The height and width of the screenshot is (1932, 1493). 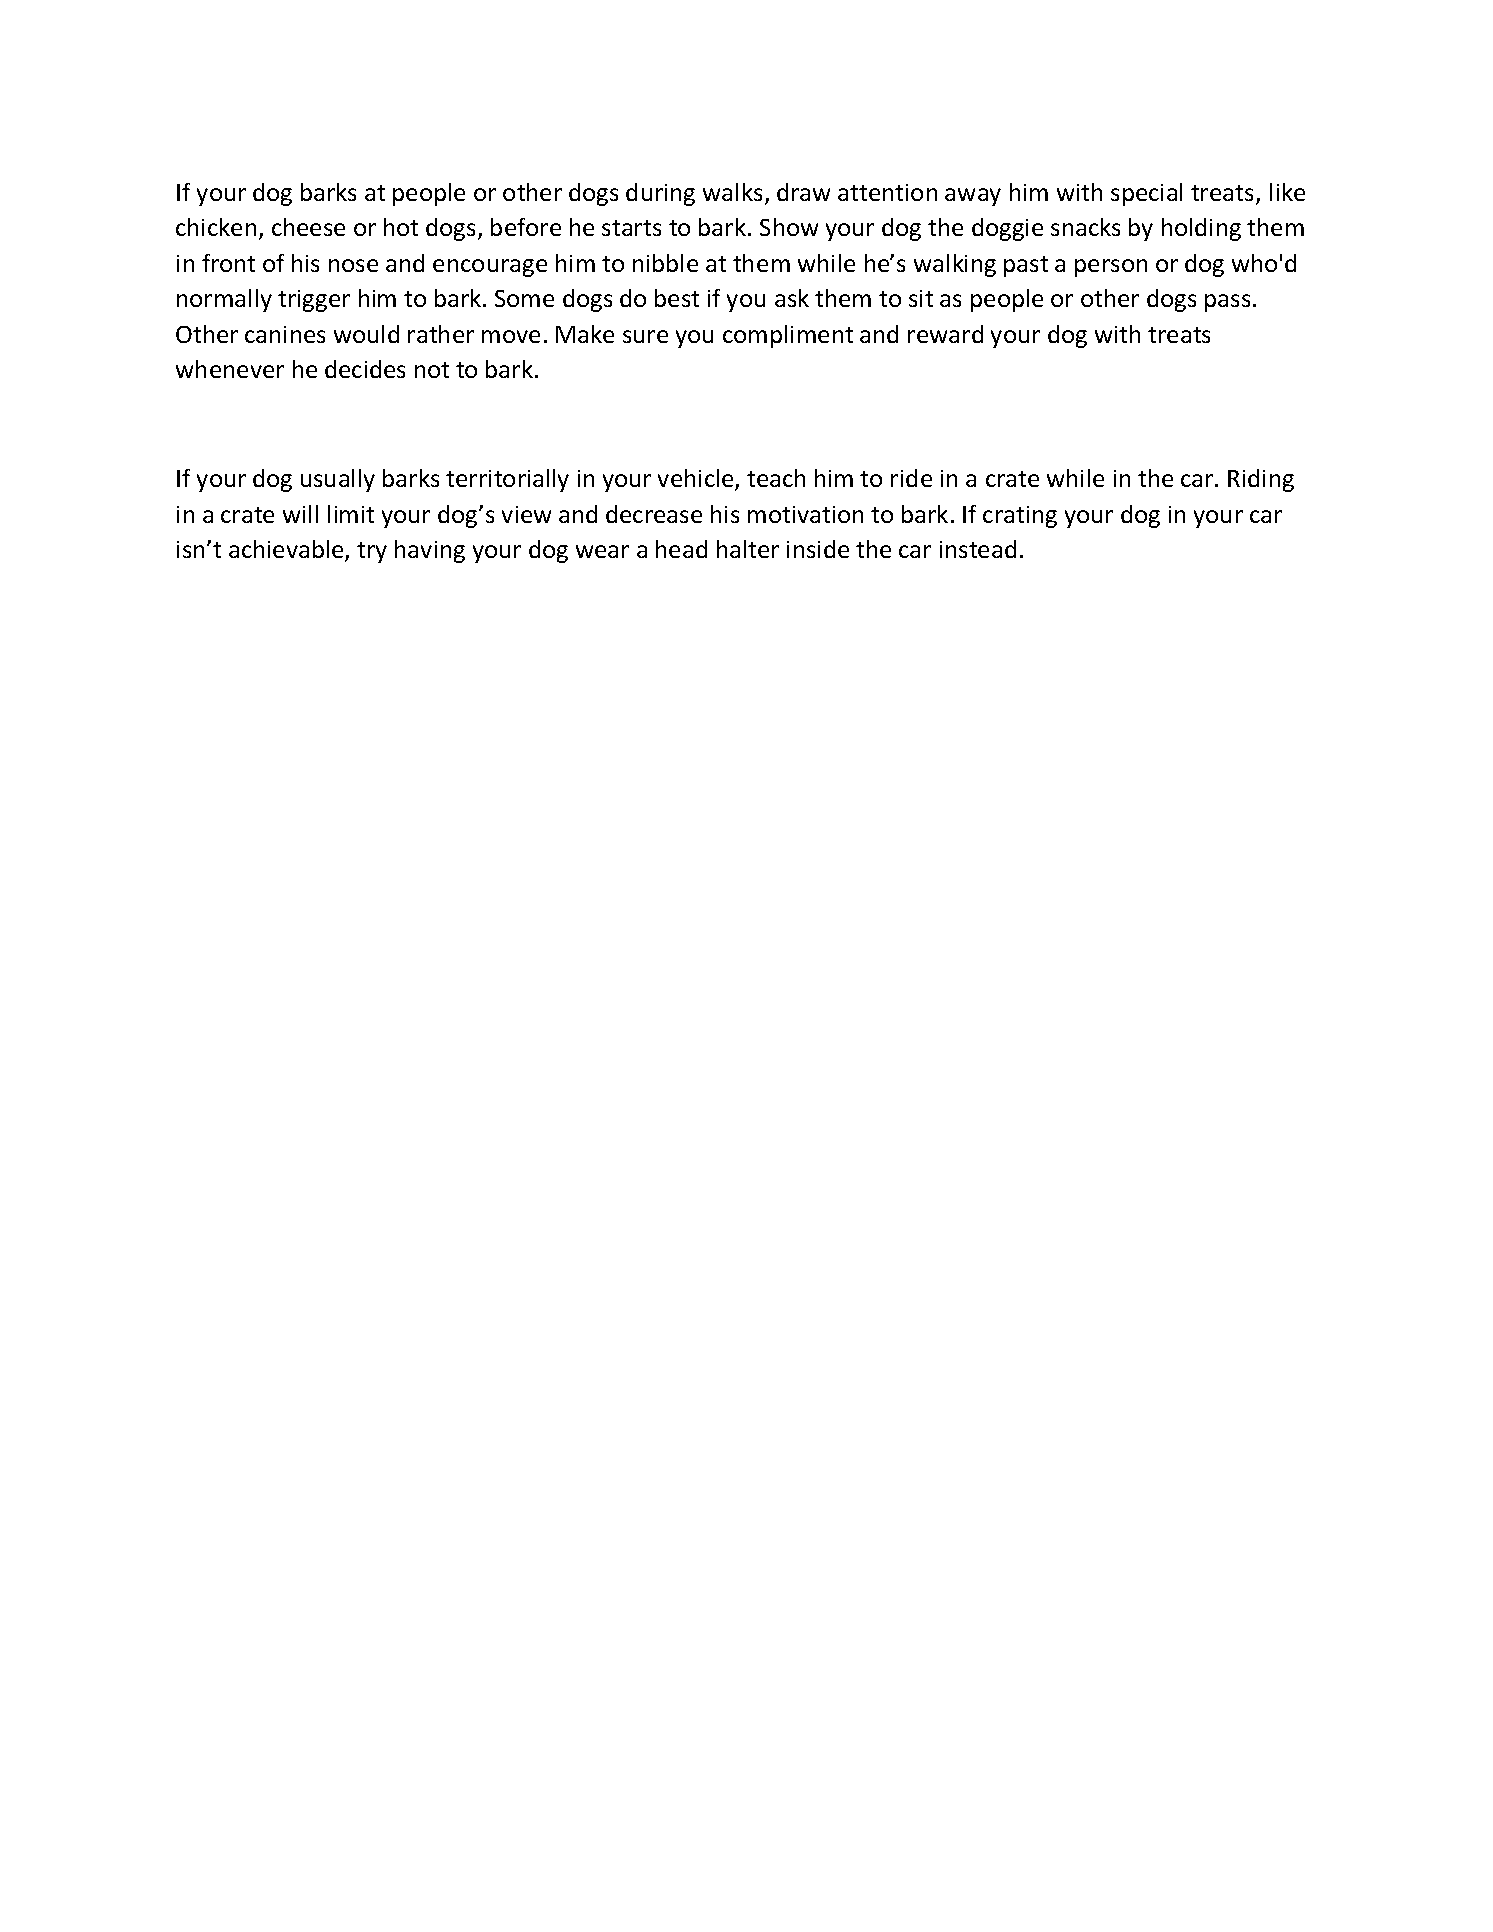 What do you see at coordinates (732, 192) in the screenshot?
I see `walks` at bounding box center [732, 192].
